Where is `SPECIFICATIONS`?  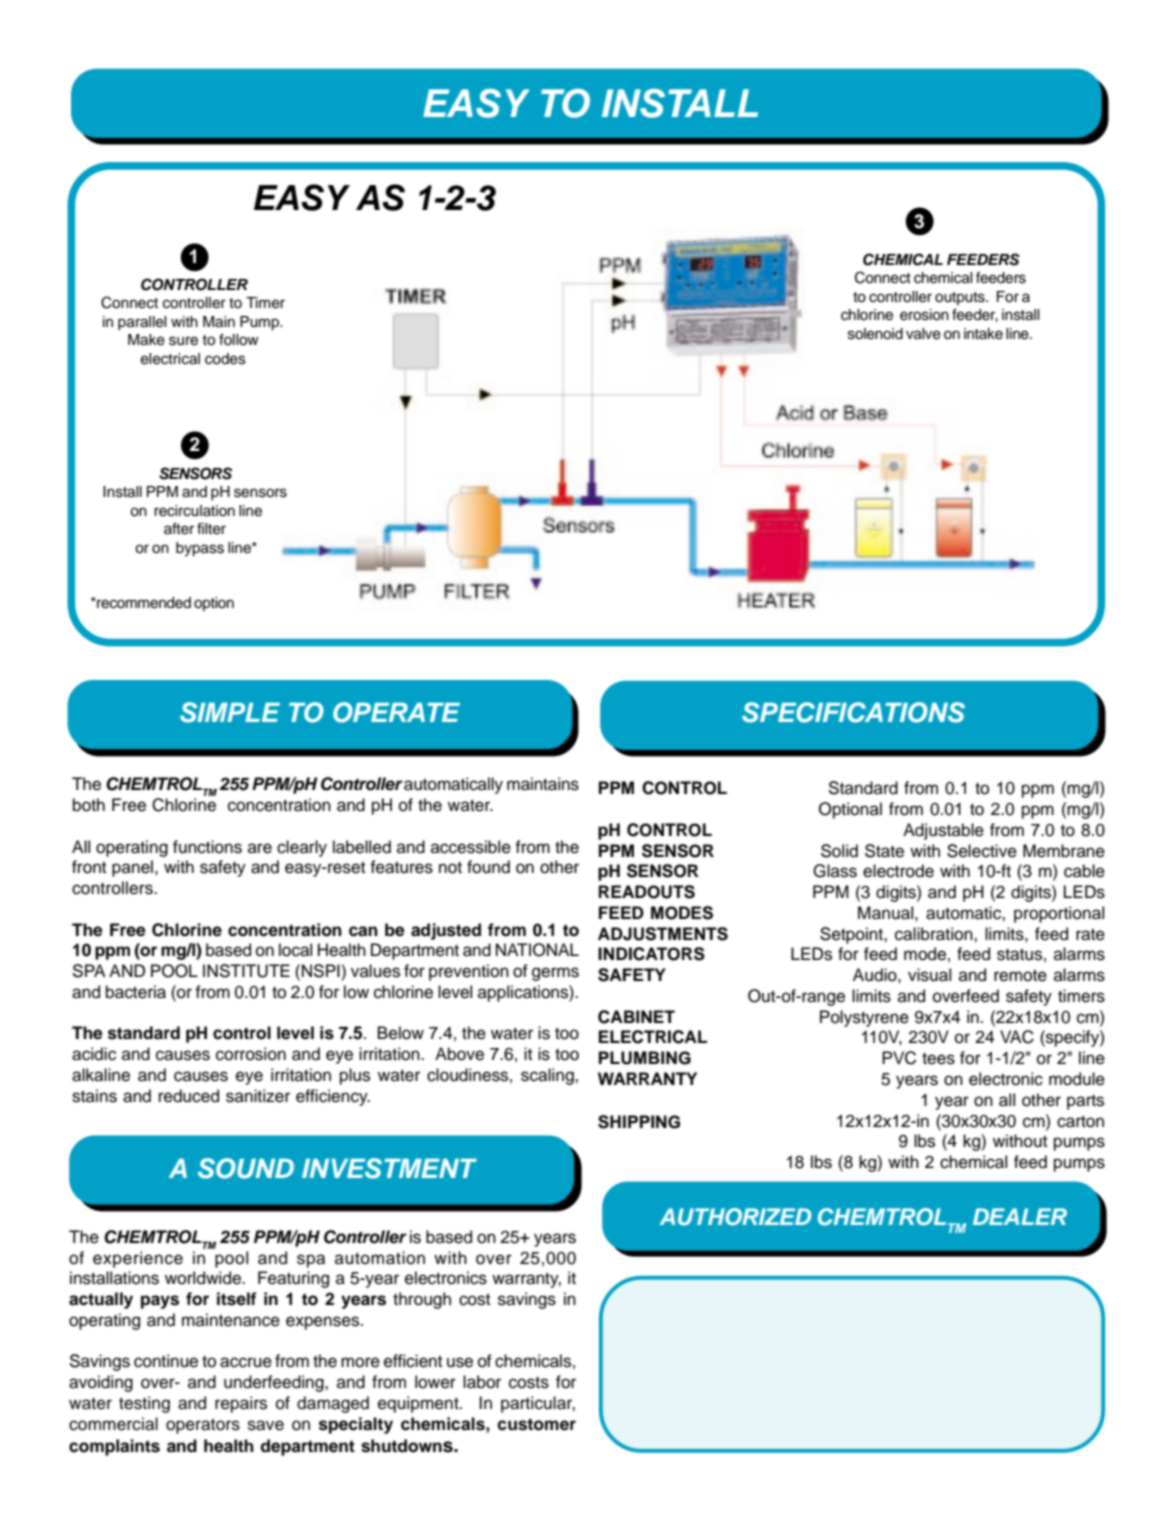 SPECIFICATIONS is located at coordinates (853, 712).
